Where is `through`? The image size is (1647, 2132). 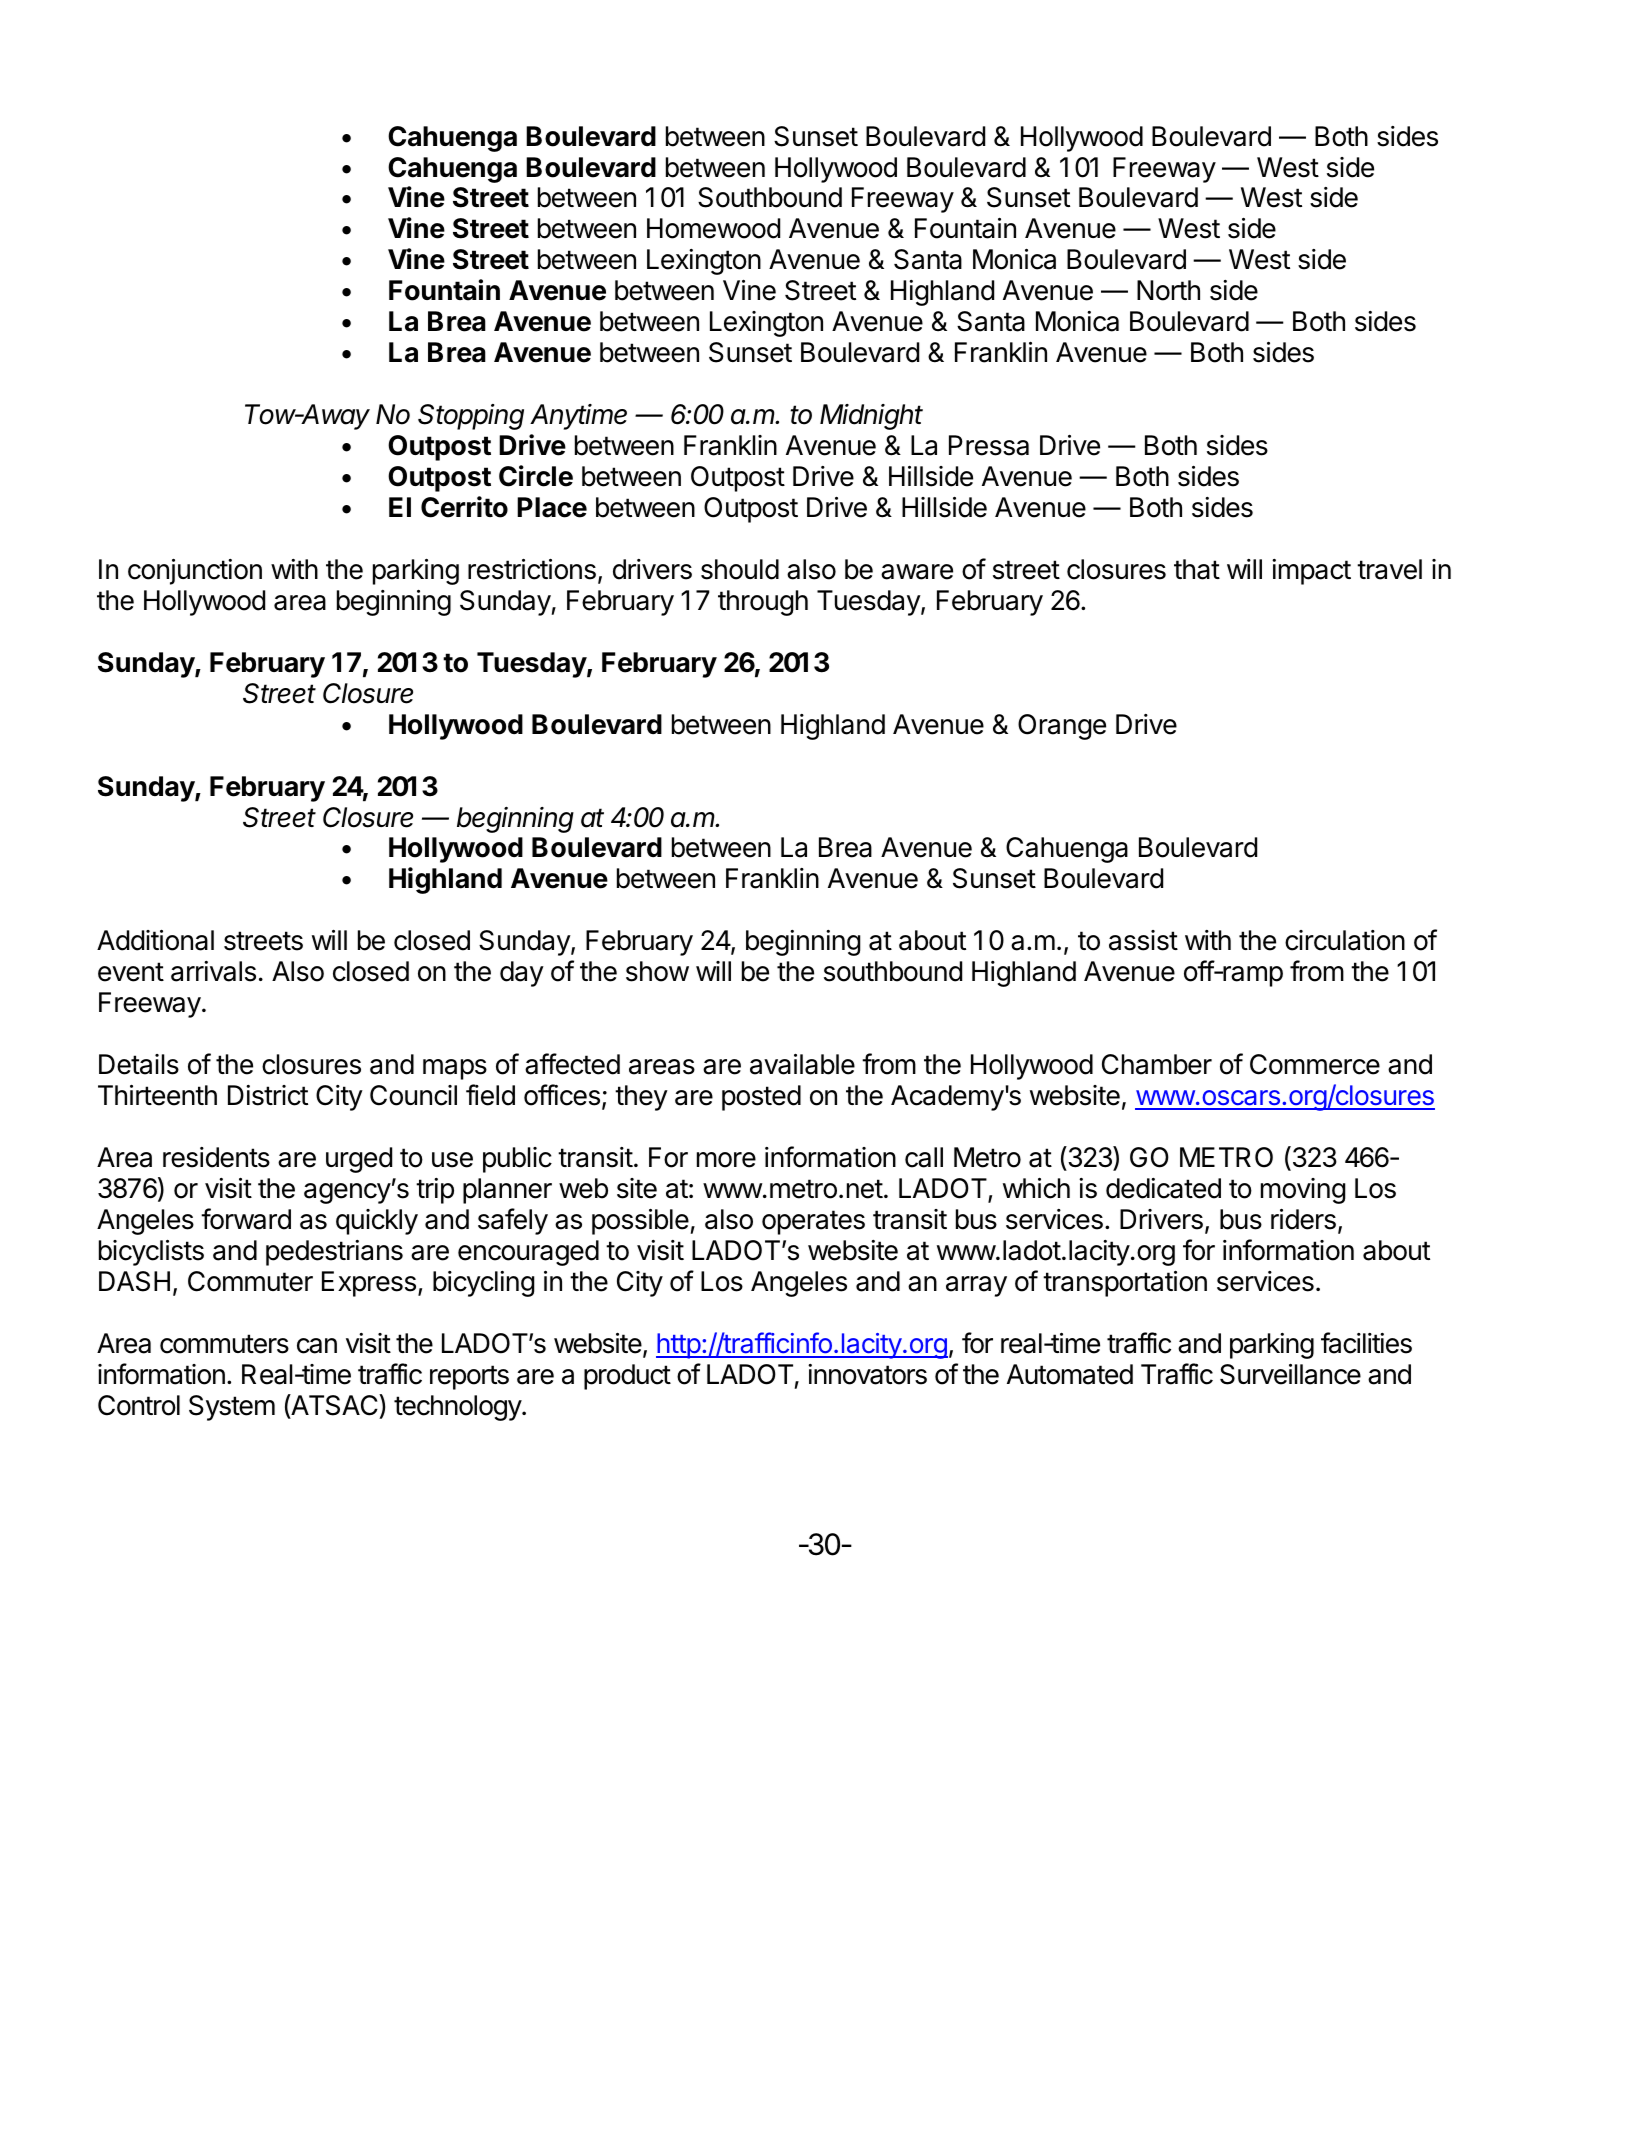
through is located at coordinates (763, 603).
